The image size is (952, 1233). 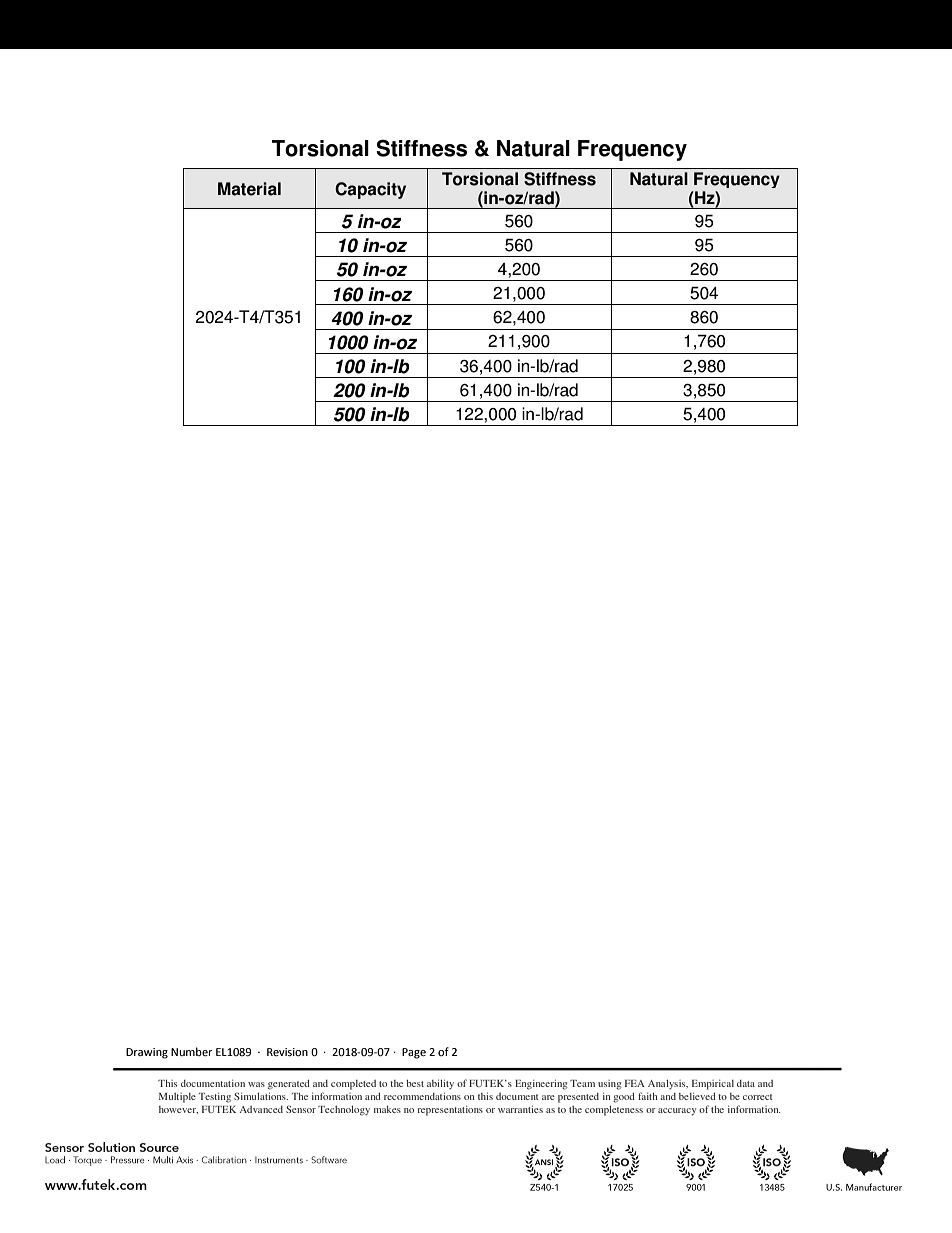 I want to click on Drawing, so click(x=147, y=1053).
